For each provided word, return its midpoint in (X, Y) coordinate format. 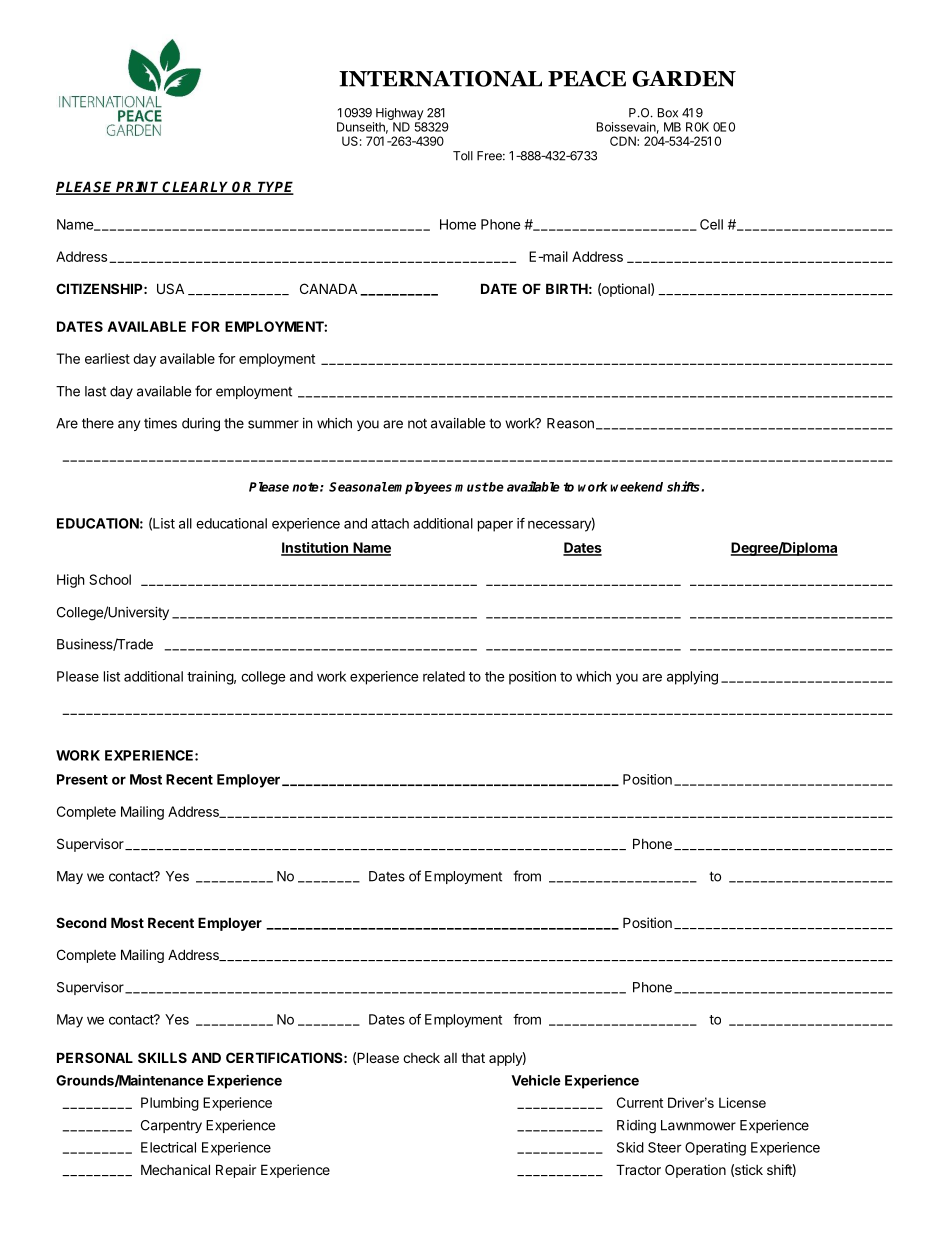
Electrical (168, 1147)
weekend (636, 487)
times (160, 423)
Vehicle (536, 1080)
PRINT (138, 187)
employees (419, 488)
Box (668, 113)
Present (82, 779)
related (444, 676)
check (421, 1058)
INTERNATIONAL (440, 78)
